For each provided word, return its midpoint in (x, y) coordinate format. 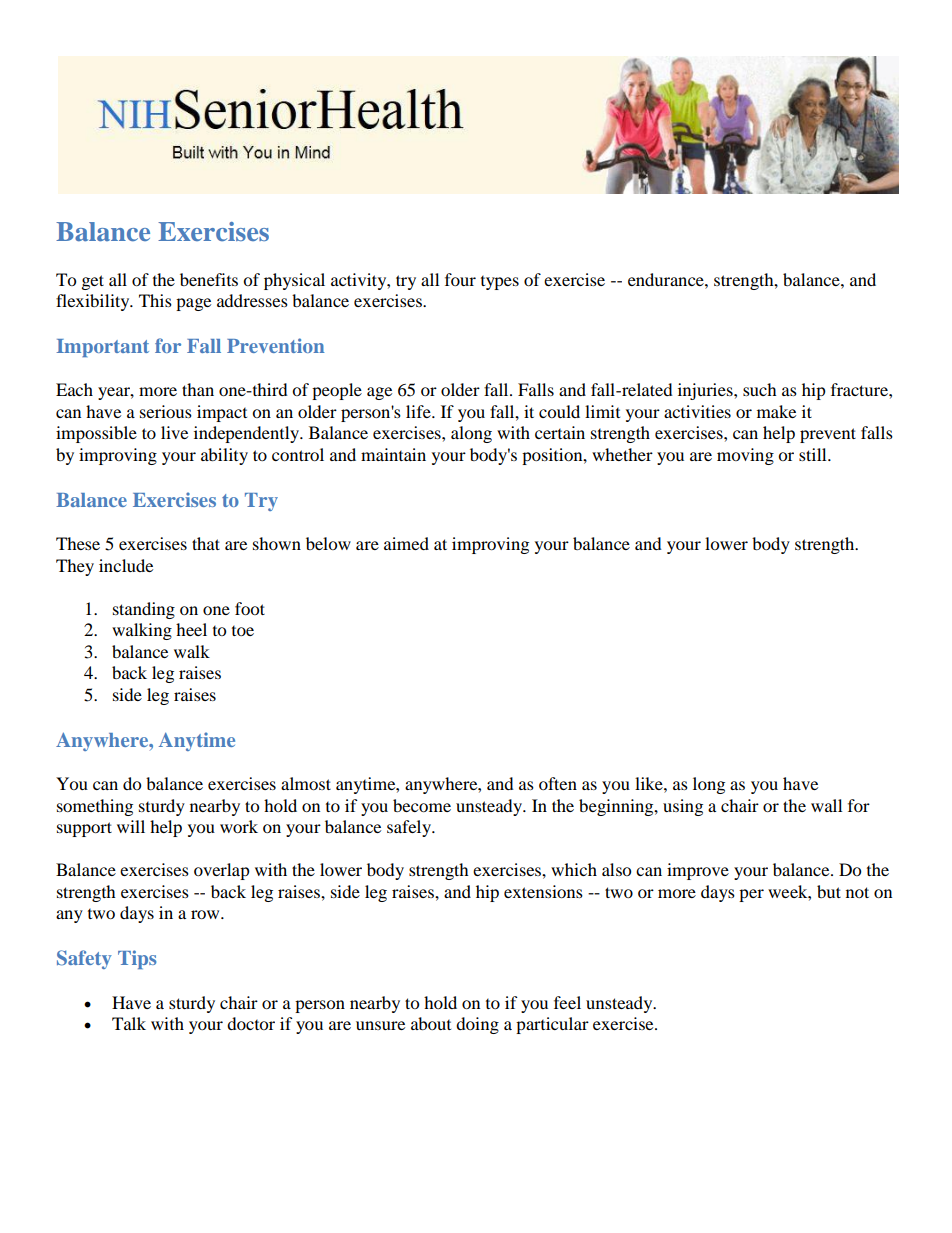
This (155, 300)
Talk (129, 1023)
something (95, 807)
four (460, 279)
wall (826, 805)
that (206, 543)
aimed (406, 543)
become (422, 805)
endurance (667, 279)
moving (745, 456)
